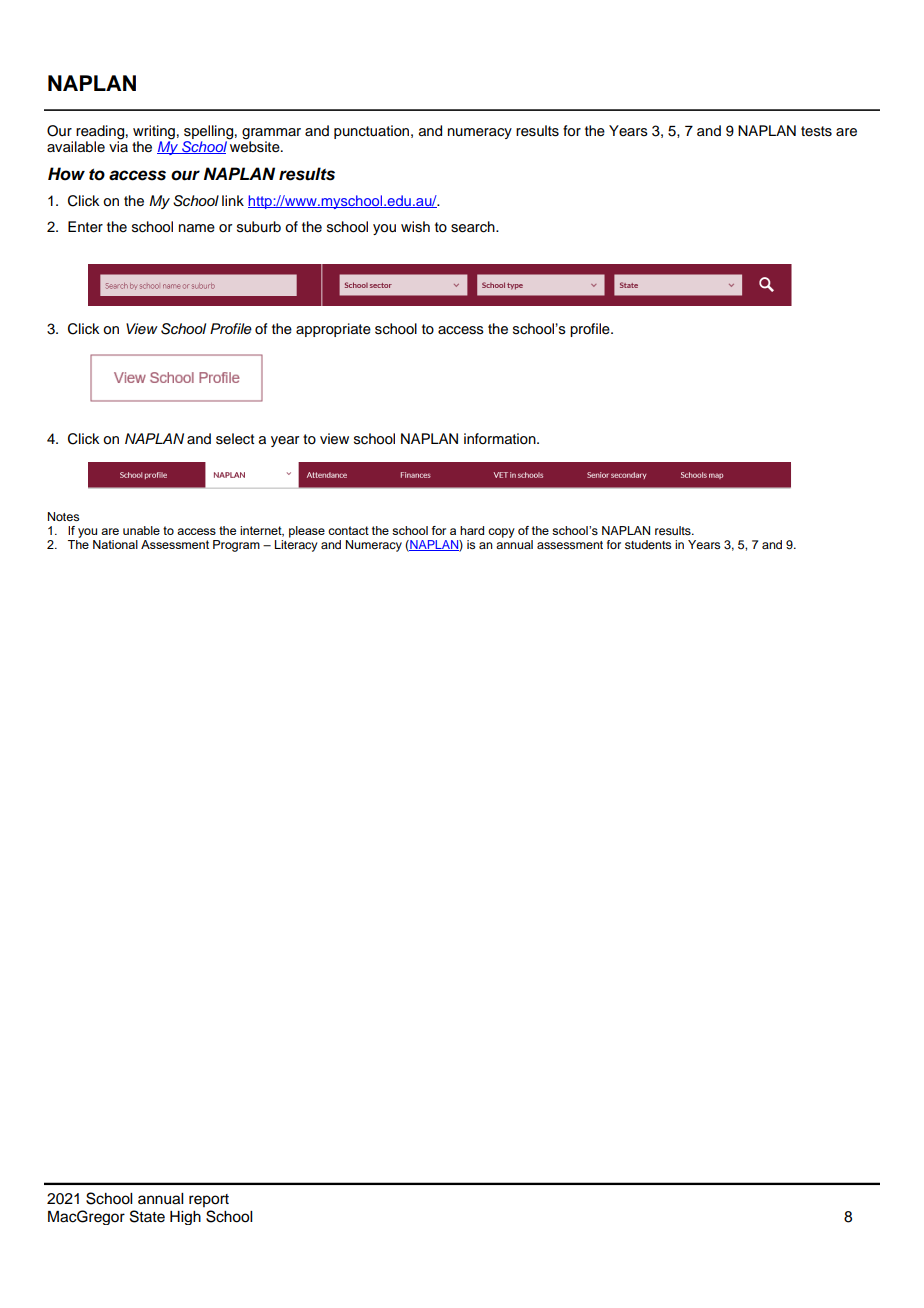 The width and height of the image is (924, 1308). What do you see at coordinates (185, 1218) in the image?
I see `High` at bounding box center [185, 1218].
